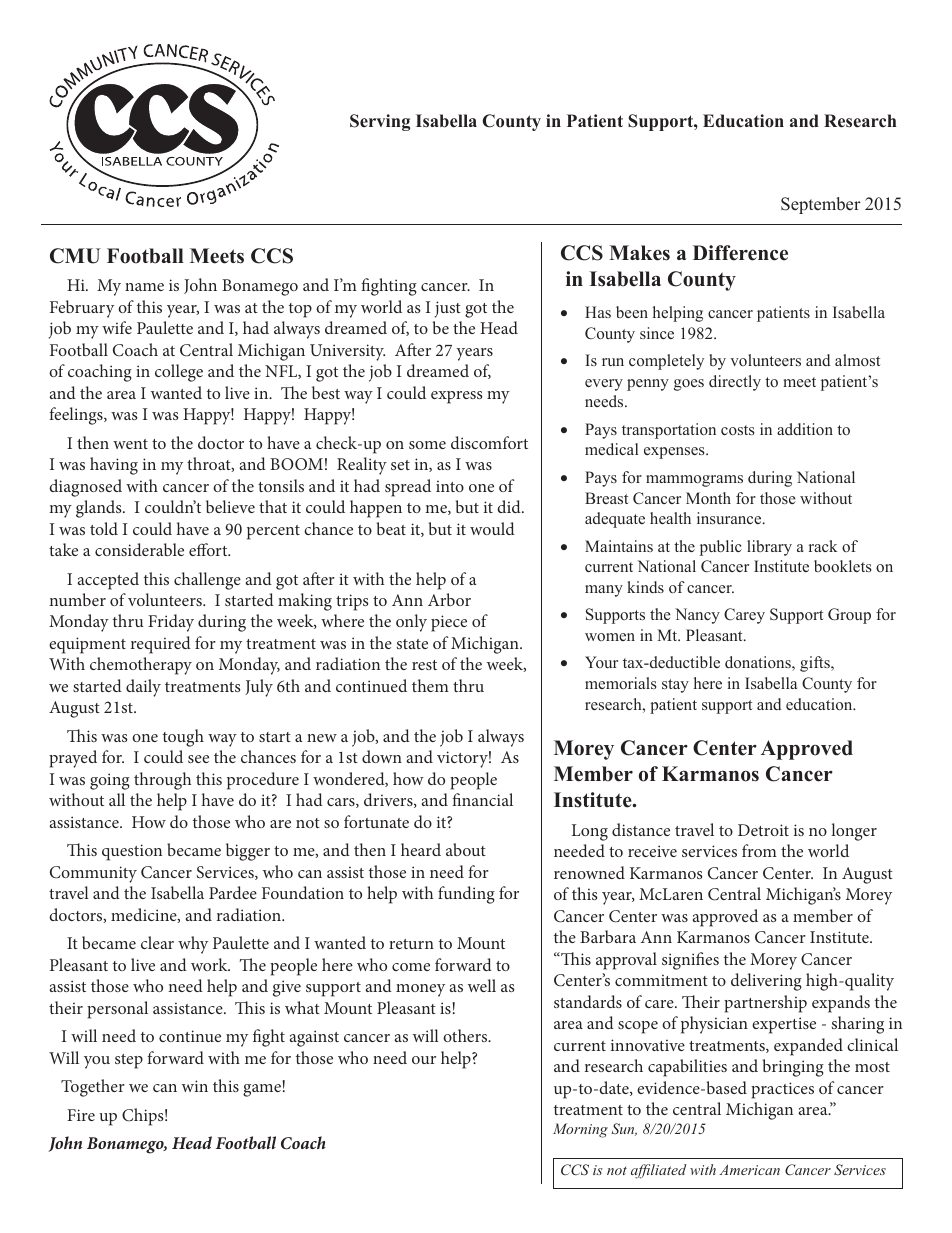 The width and height of the screenshot is (952, 1233). Describe the element at coordinates (114, 466) in the screenshot. I see `having` at that location.
